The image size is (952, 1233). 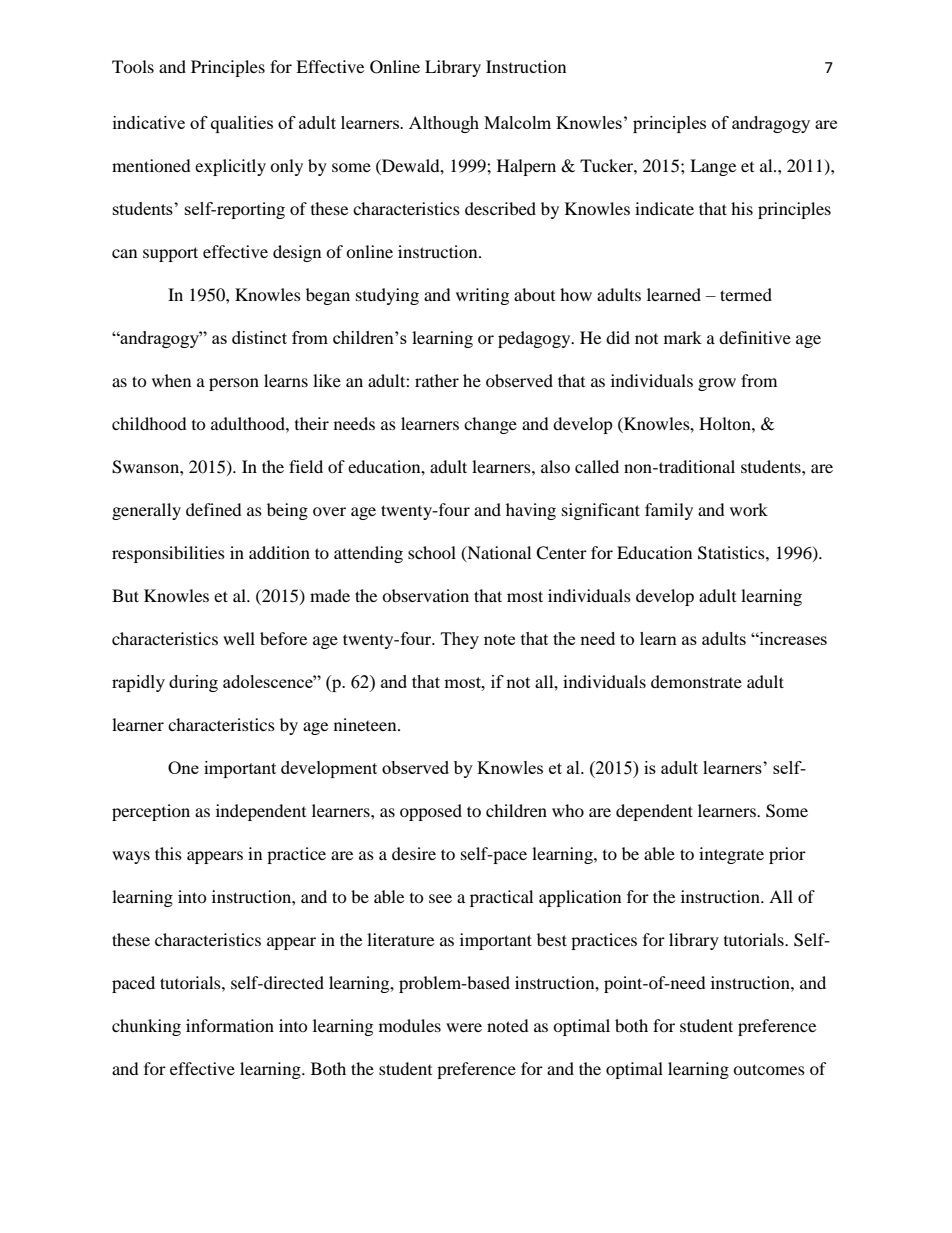 What do you see at coordinates (168, 853) in the screenshot?
I see `this` at bounding box center [168, 853].
